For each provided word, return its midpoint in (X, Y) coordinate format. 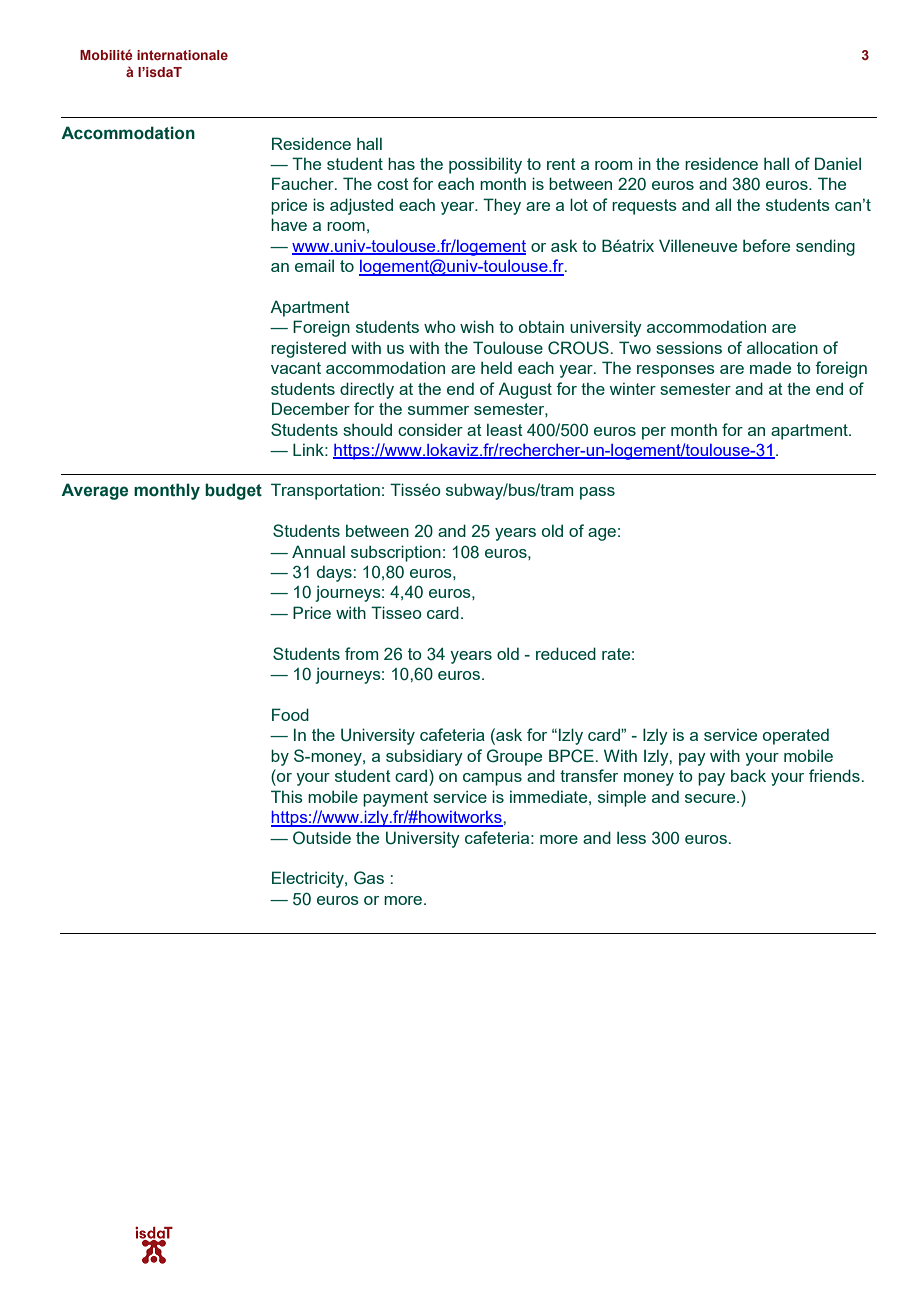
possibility (485, 165)
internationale (182, 55)
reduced (566, 653)
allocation (782, 347)
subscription (396, 553)
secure (711, 798)
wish (477, 326)
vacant (296, 368)
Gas (369, 878)
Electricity (309, 879)
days (334, 573)
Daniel (838, 163)
